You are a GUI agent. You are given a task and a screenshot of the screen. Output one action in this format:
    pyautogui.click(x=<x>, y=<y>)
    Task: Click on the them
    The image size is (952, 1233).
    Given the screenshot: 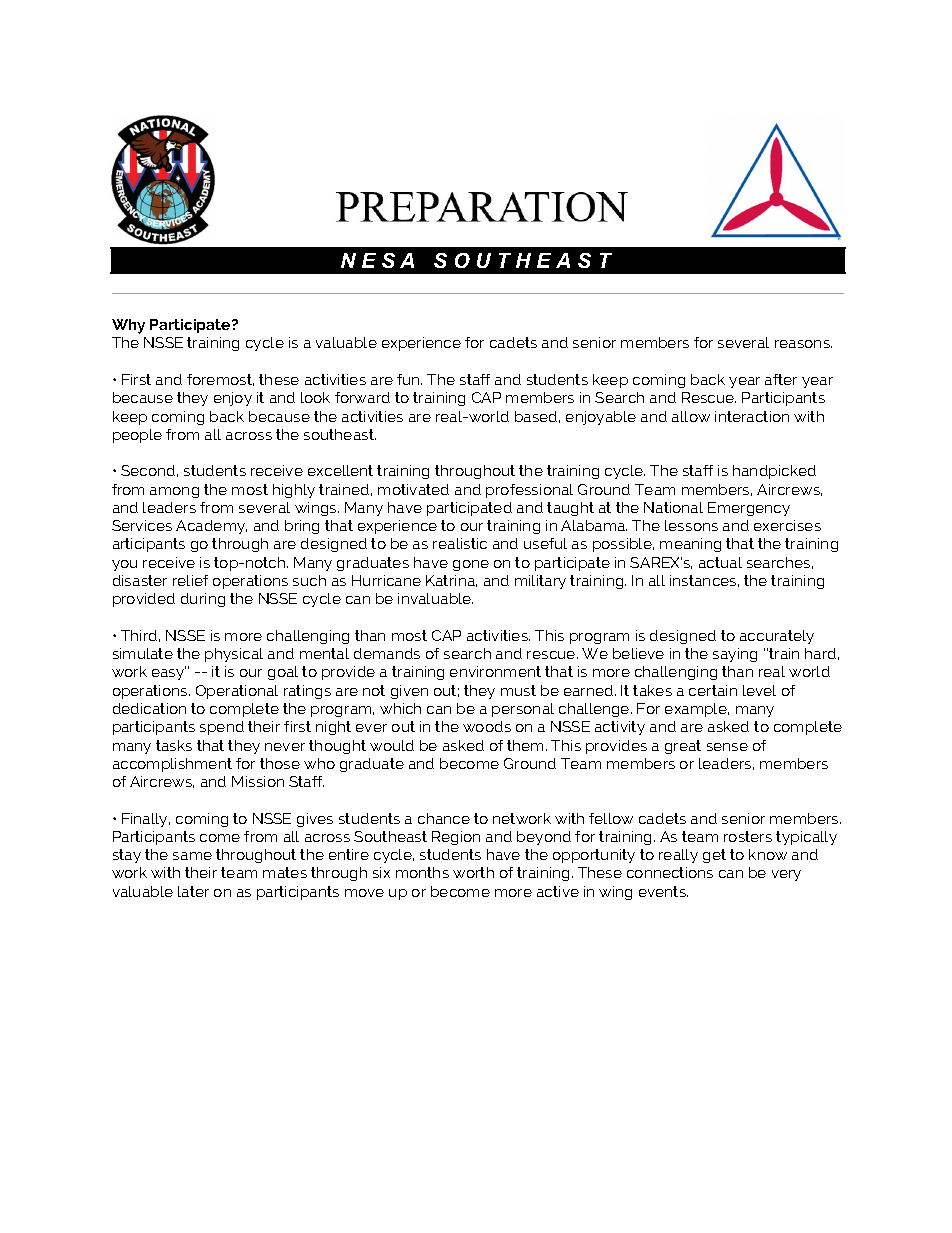 What is the action you would take?
    pyautogui.click(x=525, y=745)
